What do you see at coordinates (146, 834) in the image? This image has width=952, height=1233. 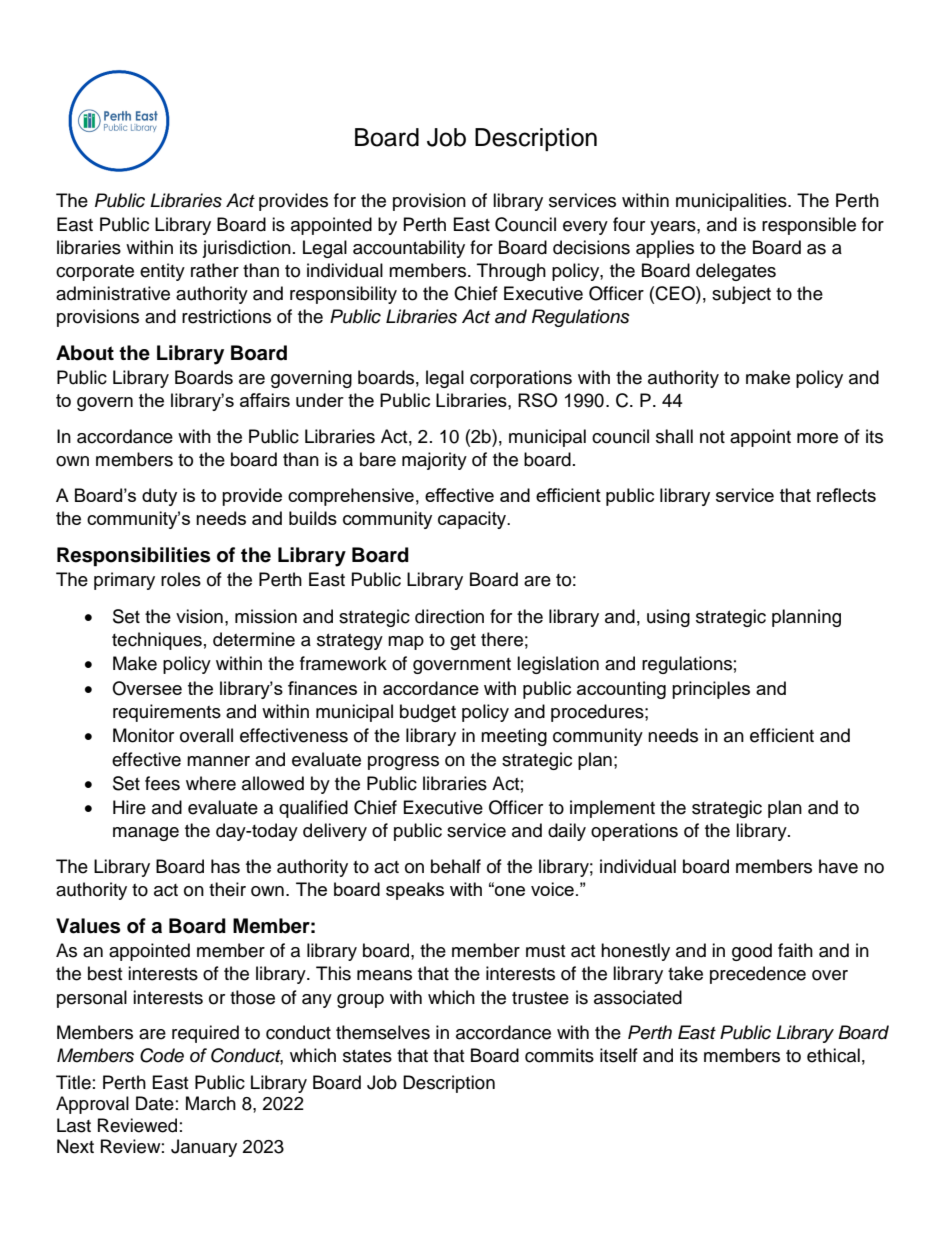 I see `manage` at bounding box center [146, 834].
